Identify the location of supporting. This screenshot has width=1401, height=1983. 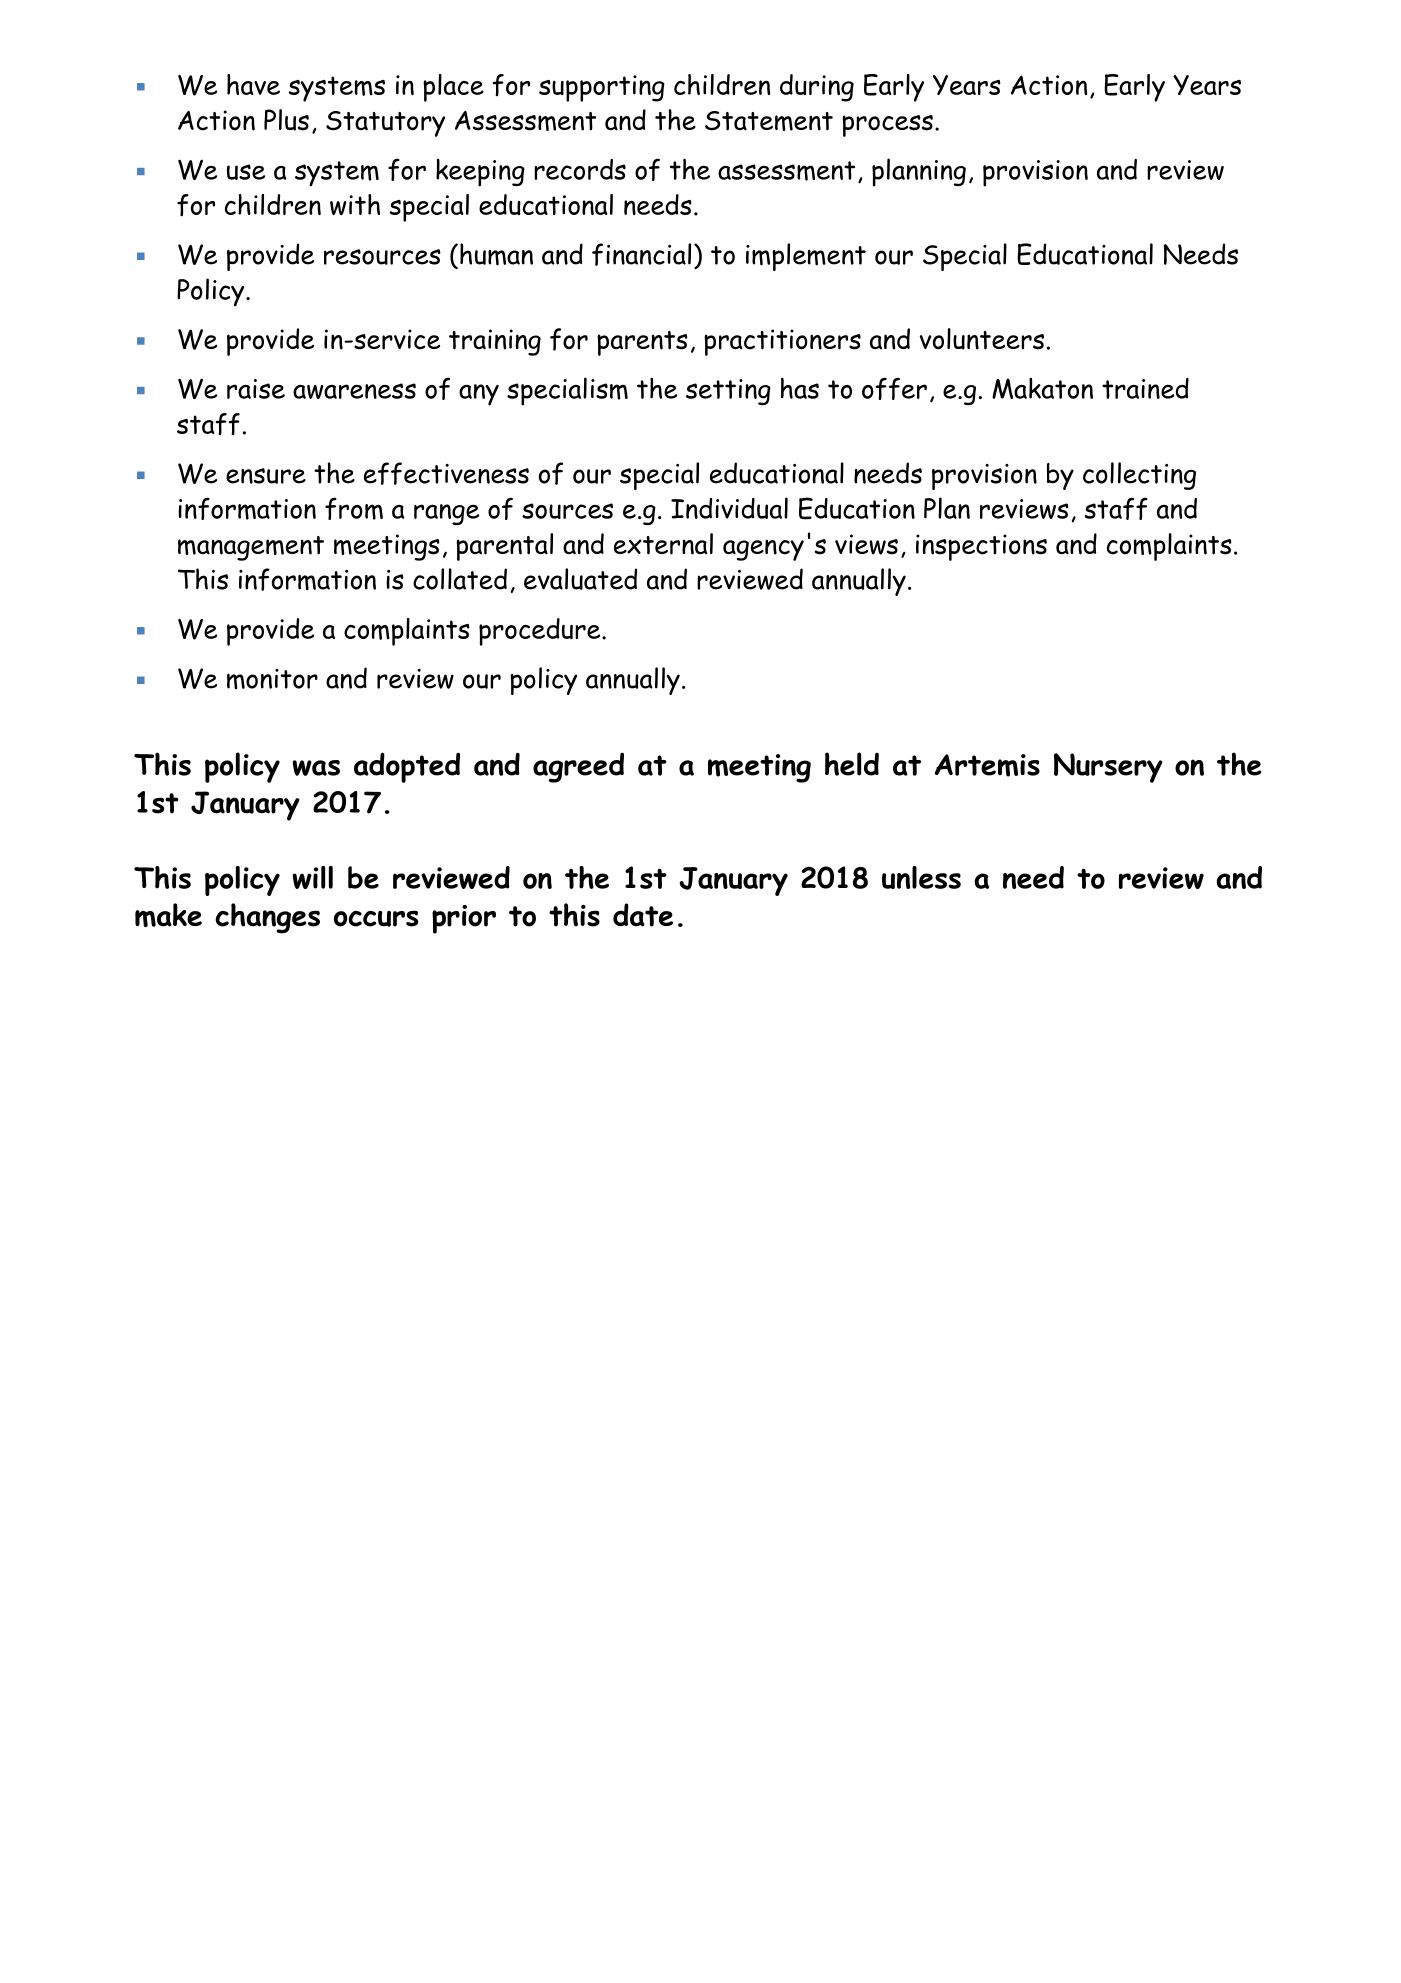
(602, 88).
